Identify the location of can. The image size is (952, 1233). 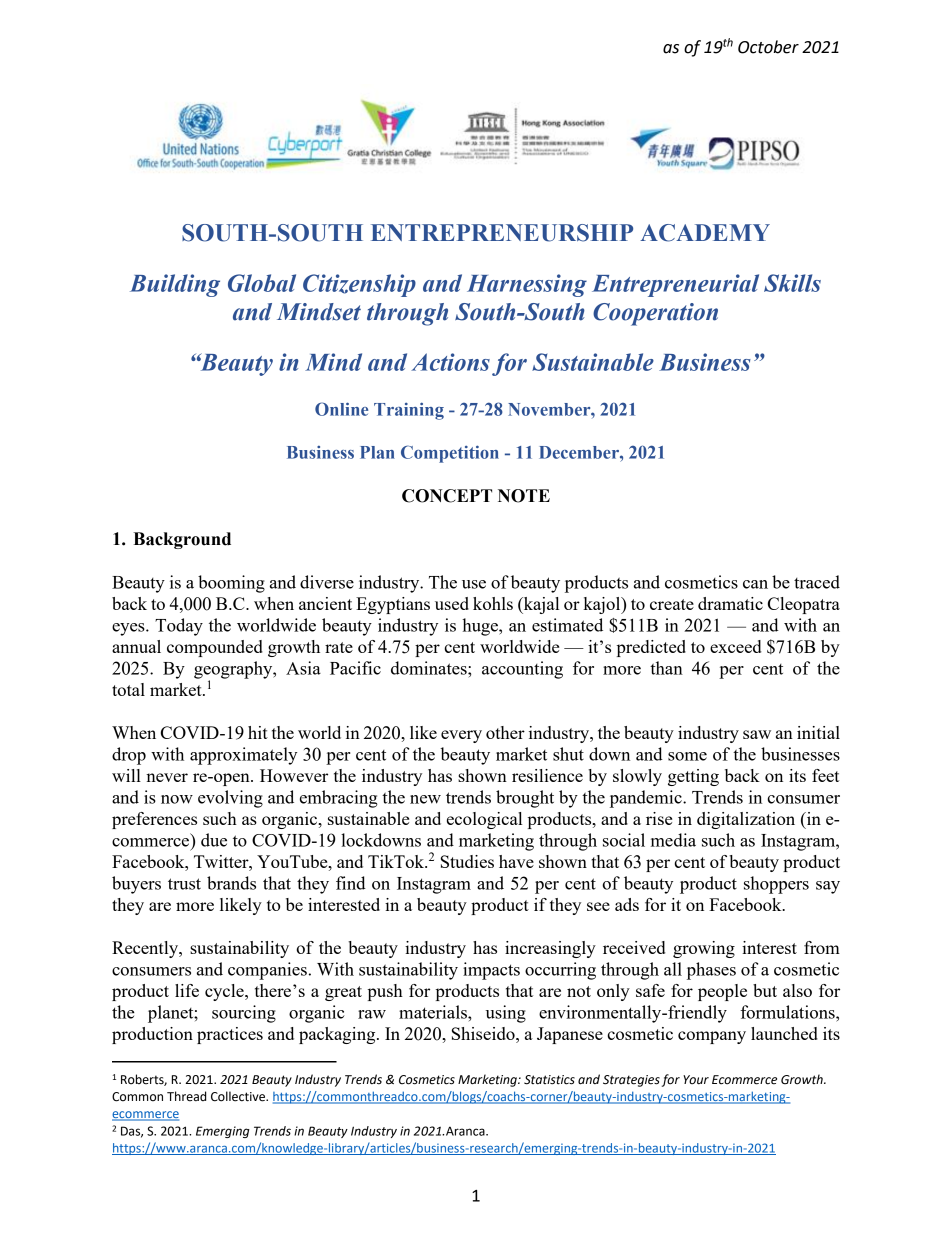
(755, 584).
